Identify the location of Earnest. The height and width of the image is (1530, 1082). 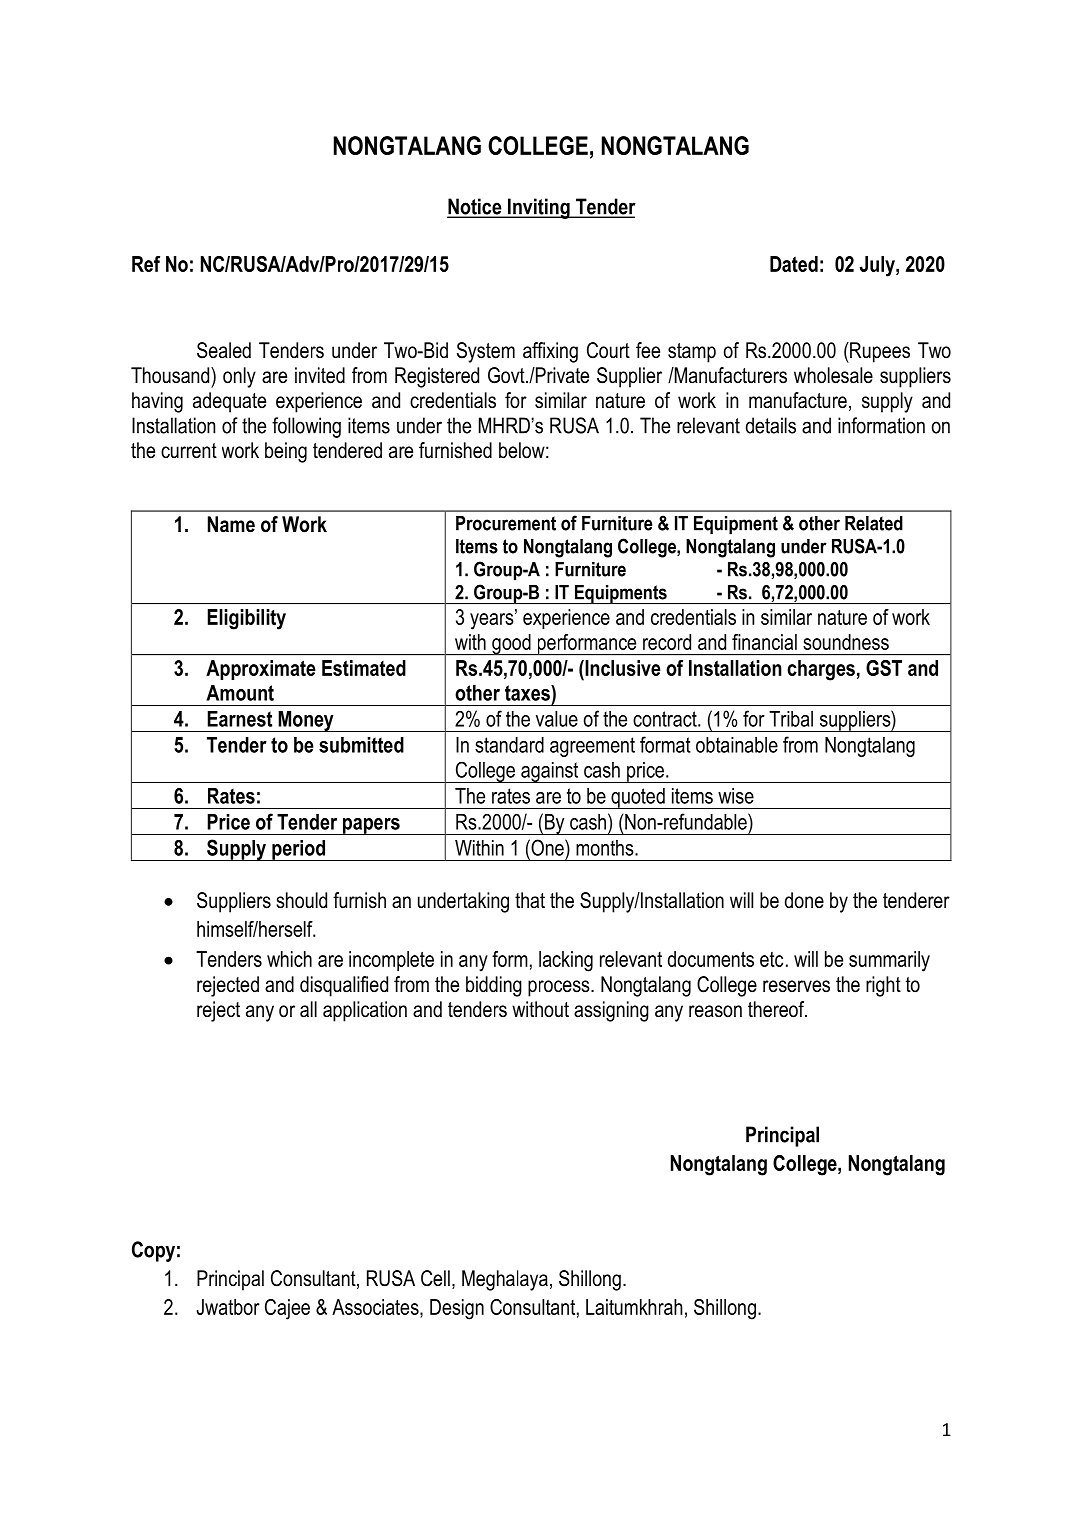
(240, 719).
